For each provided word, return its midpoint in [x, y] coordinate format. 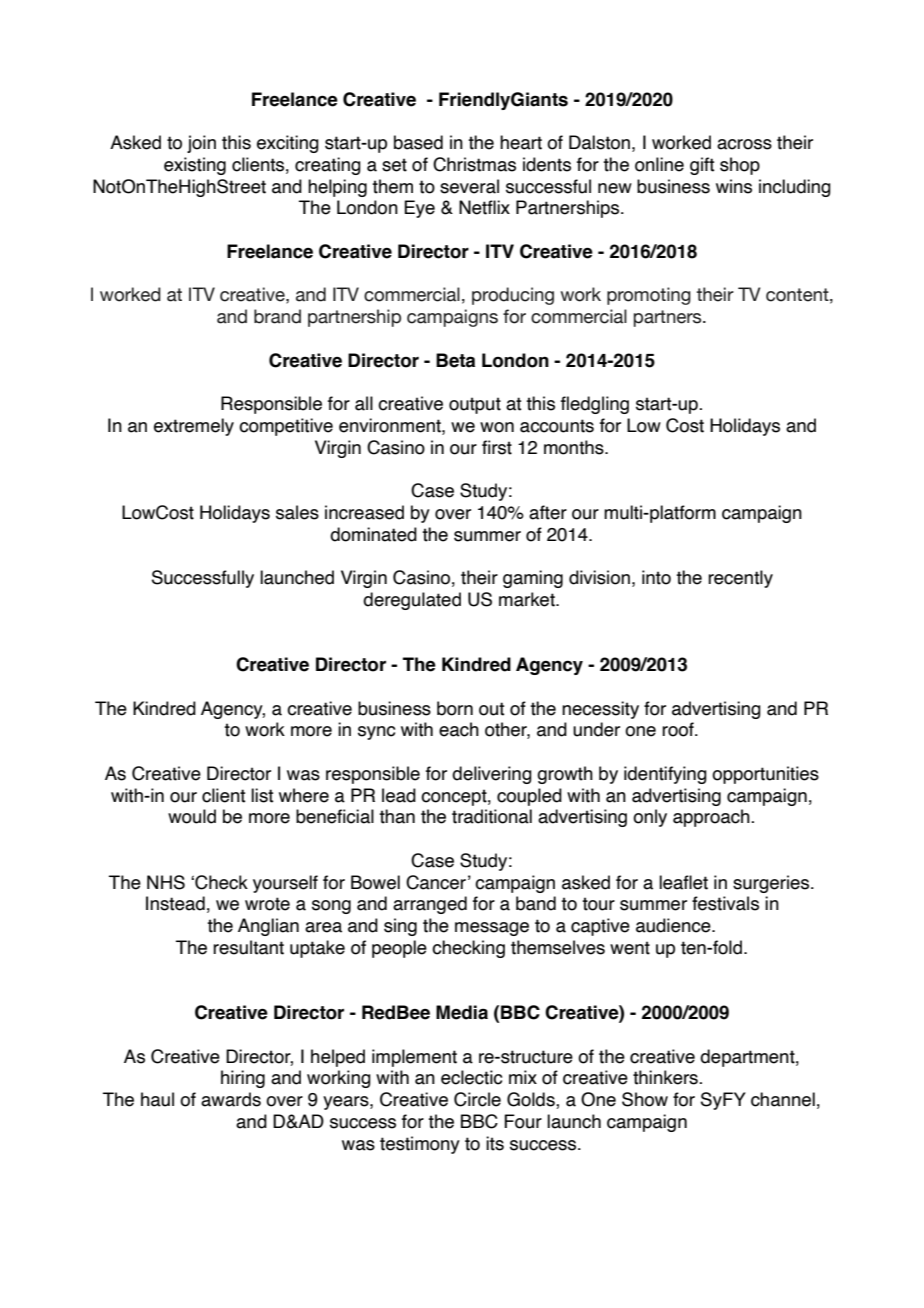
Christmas [474, 164]
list [262, 795]
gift [702, 166]
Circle [477, 1099]
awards [231, 1099]
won [497, 427]
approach [712, 818]
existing [195, 166]
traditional [492, 816]
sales [297, 512]
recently [740, 579]
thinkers [666, 1077]
